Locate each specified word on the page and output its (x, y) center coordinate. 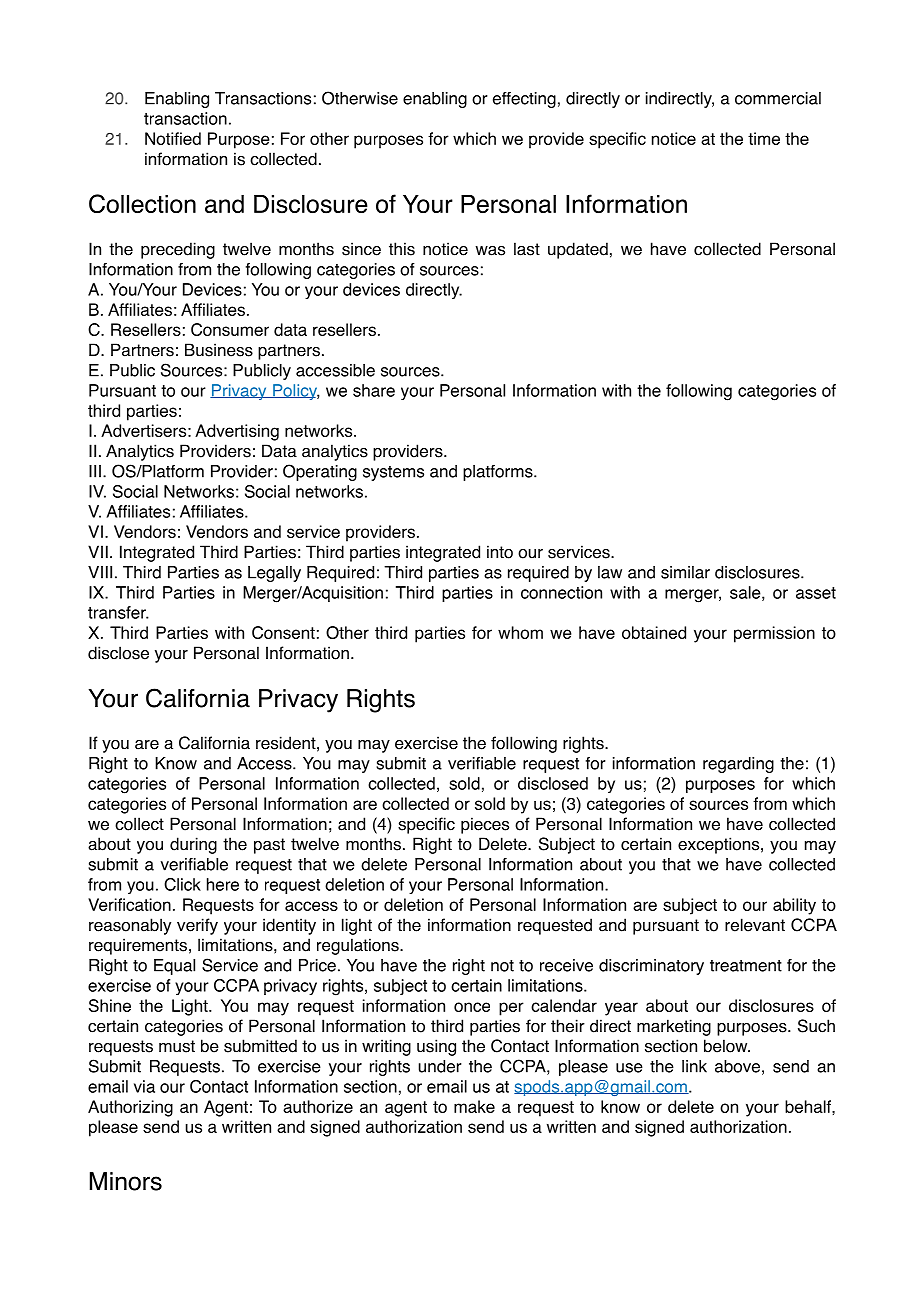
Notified (173, 138)
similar (685, 572)
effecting (524, 100)
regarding (738, 765)
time (764, 138)
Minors (126, 1181)
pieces (485, 825)
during (193, 845)
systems (393, 473)
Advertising (237, 432)
